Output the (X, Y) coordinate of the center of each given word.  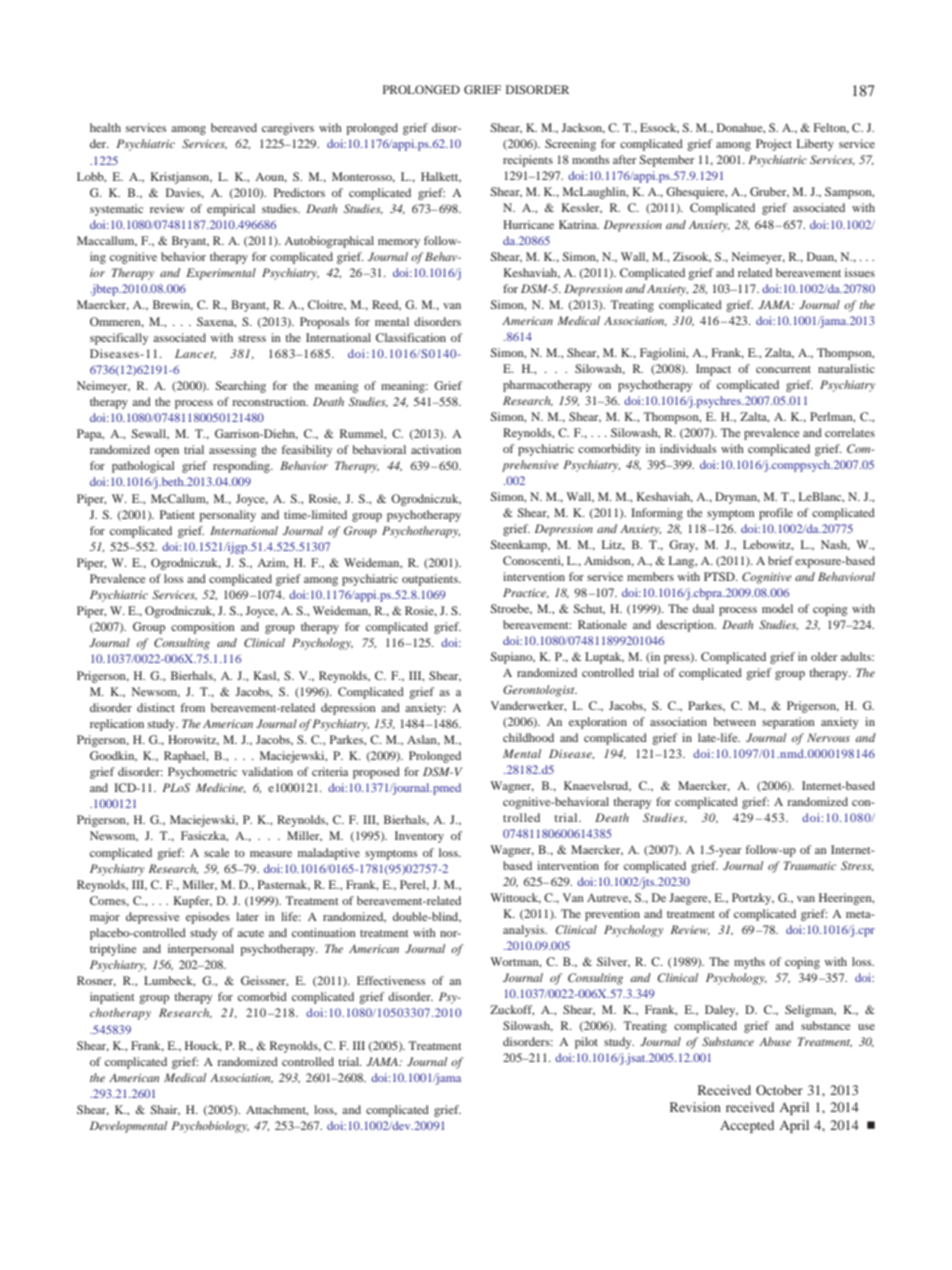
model (777, 608)
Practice (526, 593)
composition (203, 628)
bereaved (234, 127)
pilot (586, 1043)
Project (774, 145)
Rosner (96, 981)
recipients (528, 161)
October (779, 1090)
